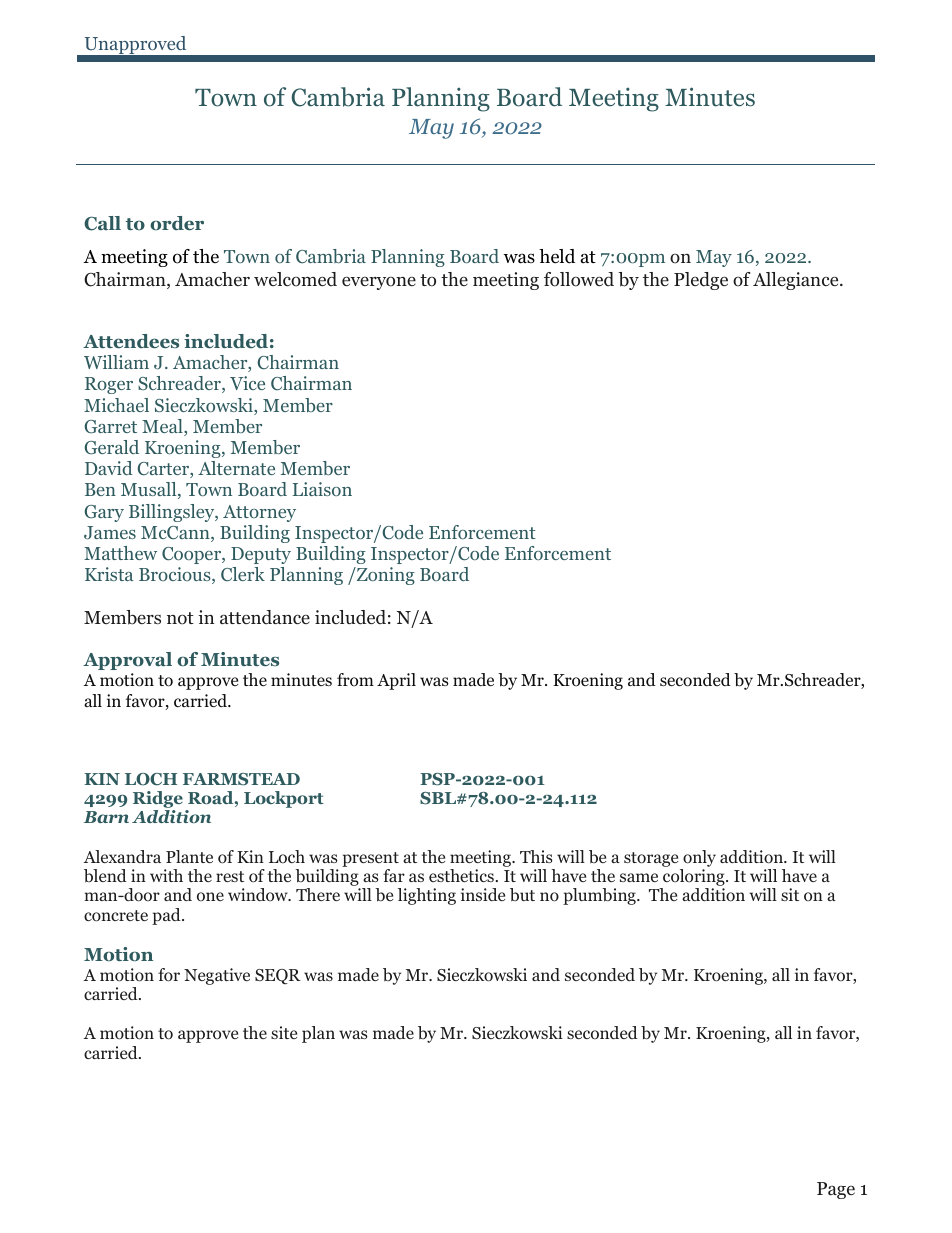  I want to click on with, so click(166, 875).
